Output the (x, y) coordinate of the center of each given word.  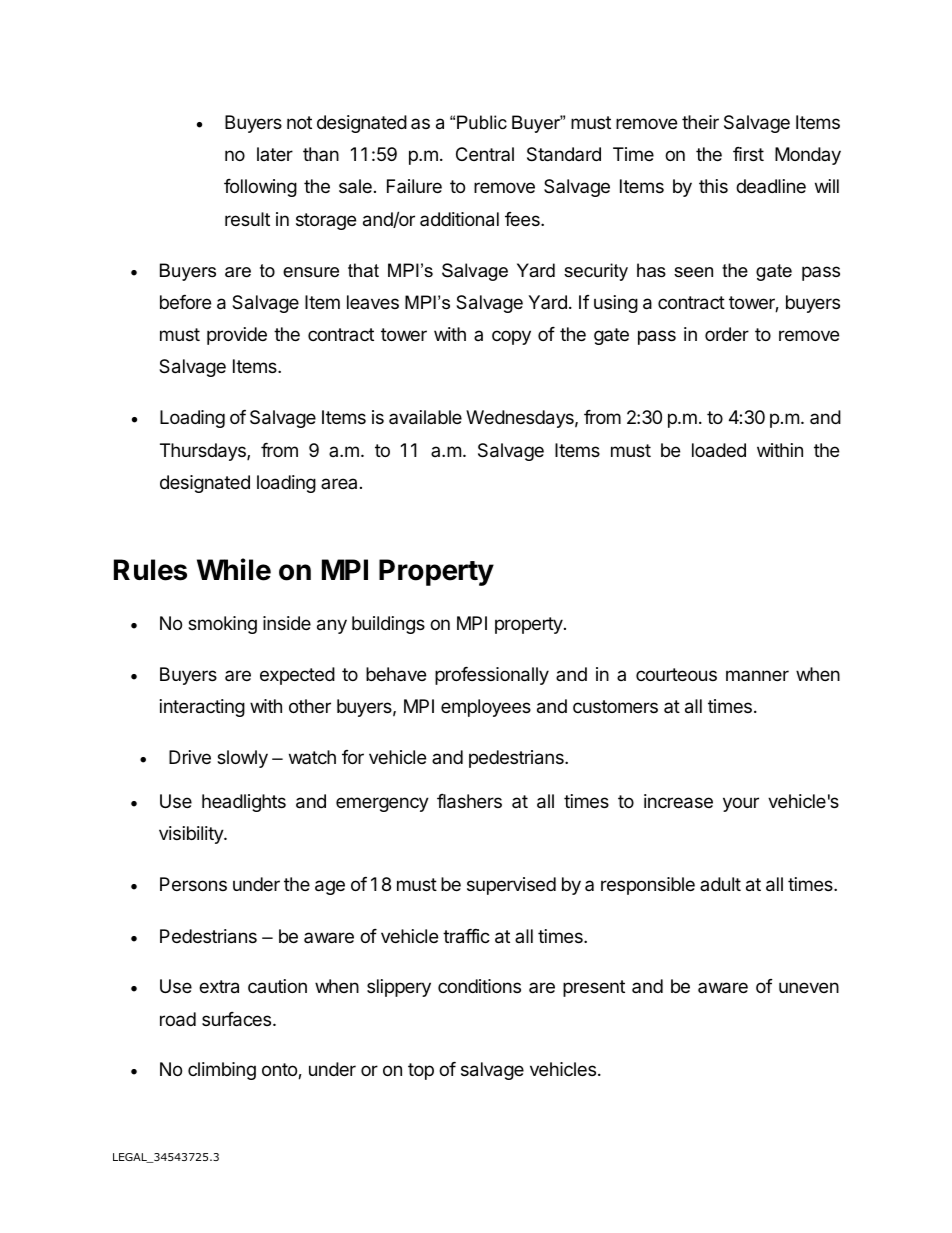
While (234, 569)
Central (485, 154)
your (741, 804)
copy (511, 337)
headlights (244, 803)
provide (237, 336)
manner (757, 675)
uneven (809, 987)
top (421, 1071)
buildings (388, 625)
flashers (469, 801)
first (748, 154)
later (275, 154)
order (727, 334)
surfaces (238, 1019)
